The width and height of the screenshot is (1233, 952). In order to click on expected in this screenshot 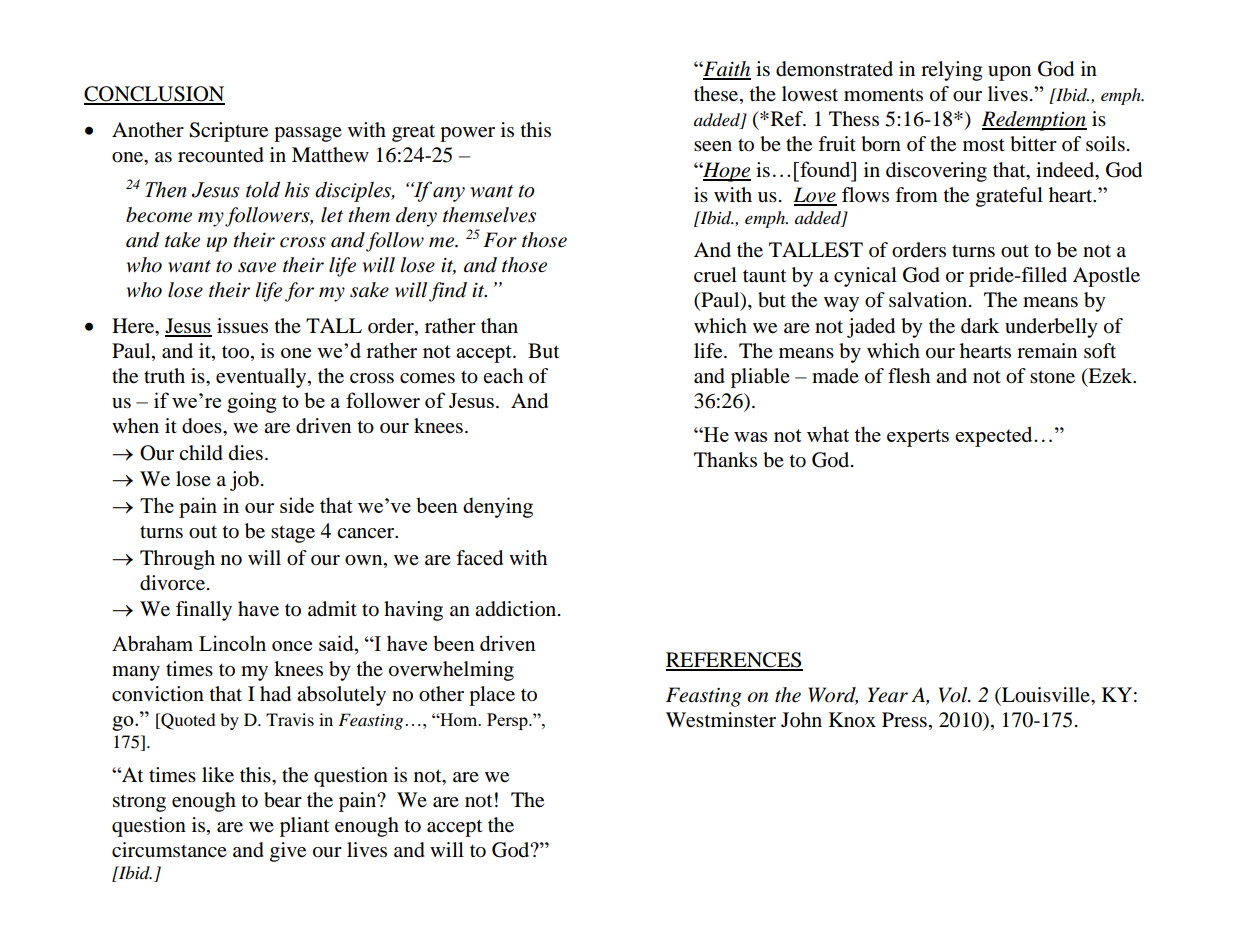, I will do `click(995, 436)`.
